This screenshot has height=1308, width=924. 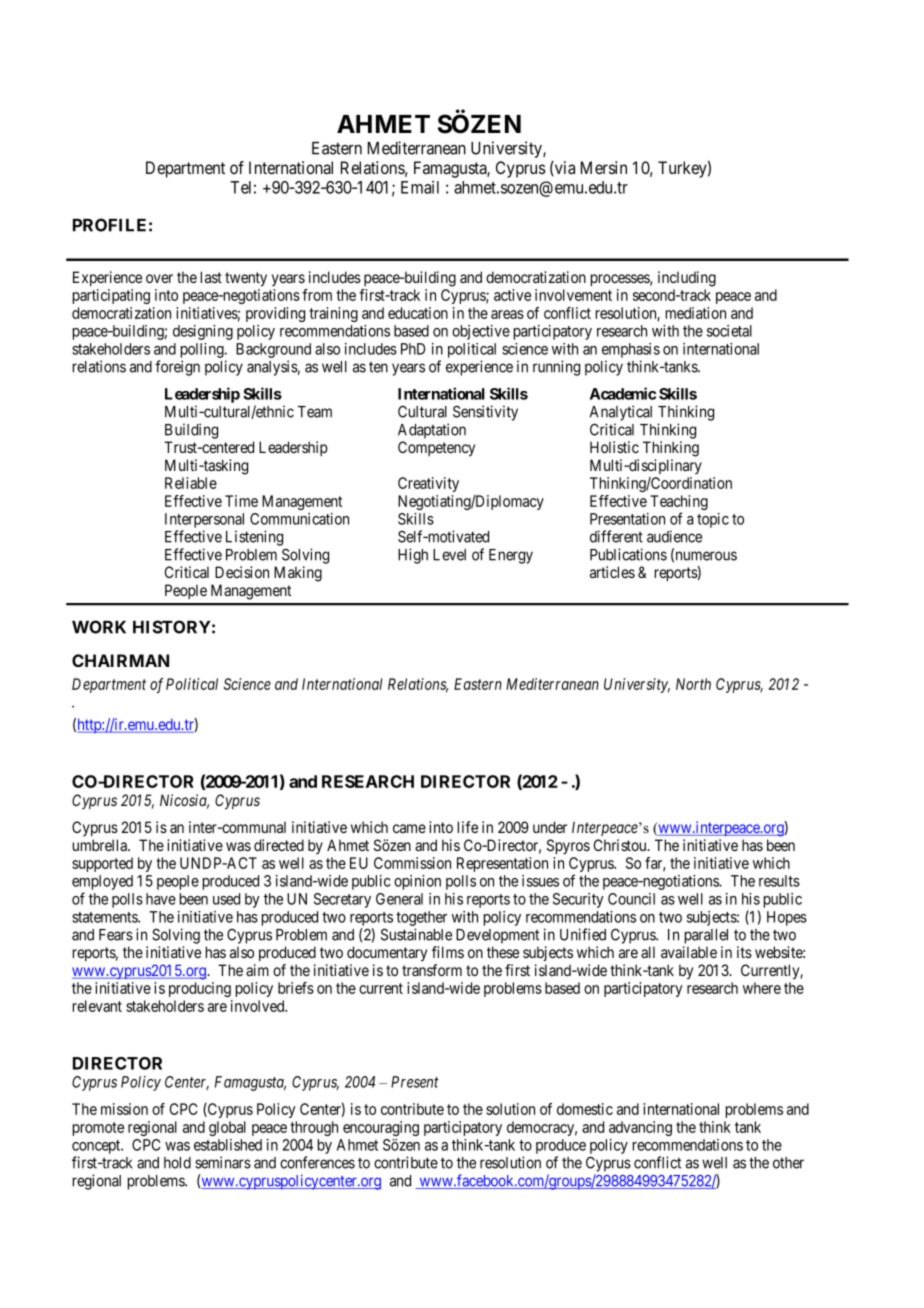 What do you see at coordinates (693, 684) in the screenshot?
I see `North` at bounding box center [693, 684].
